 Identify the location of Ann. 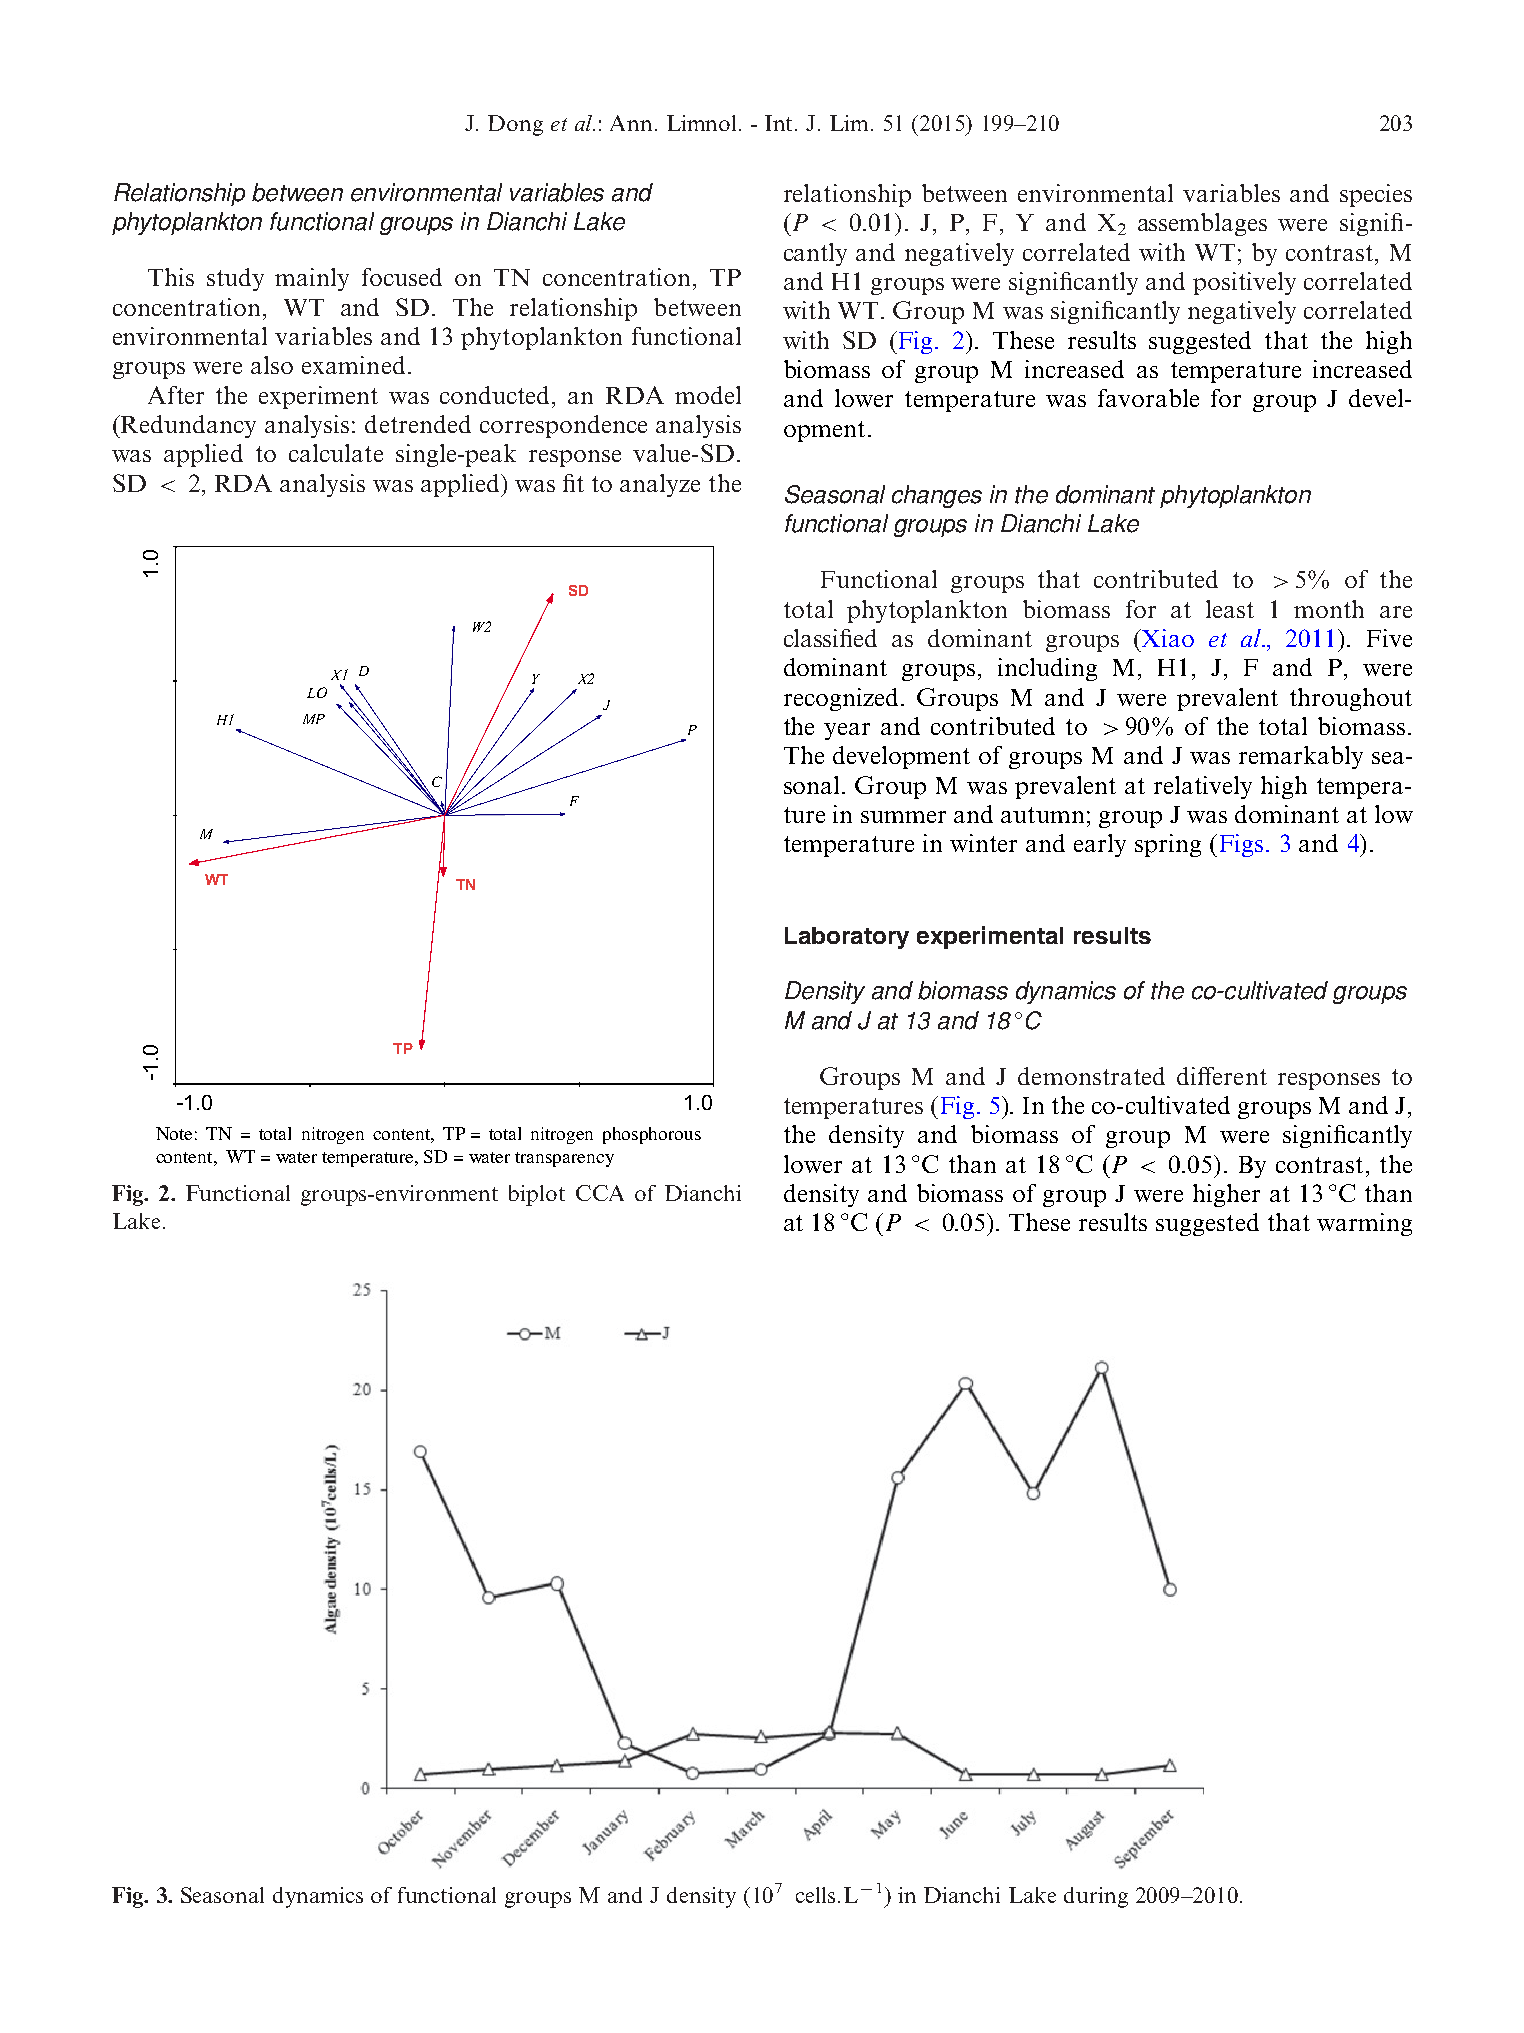
(631, 123).
